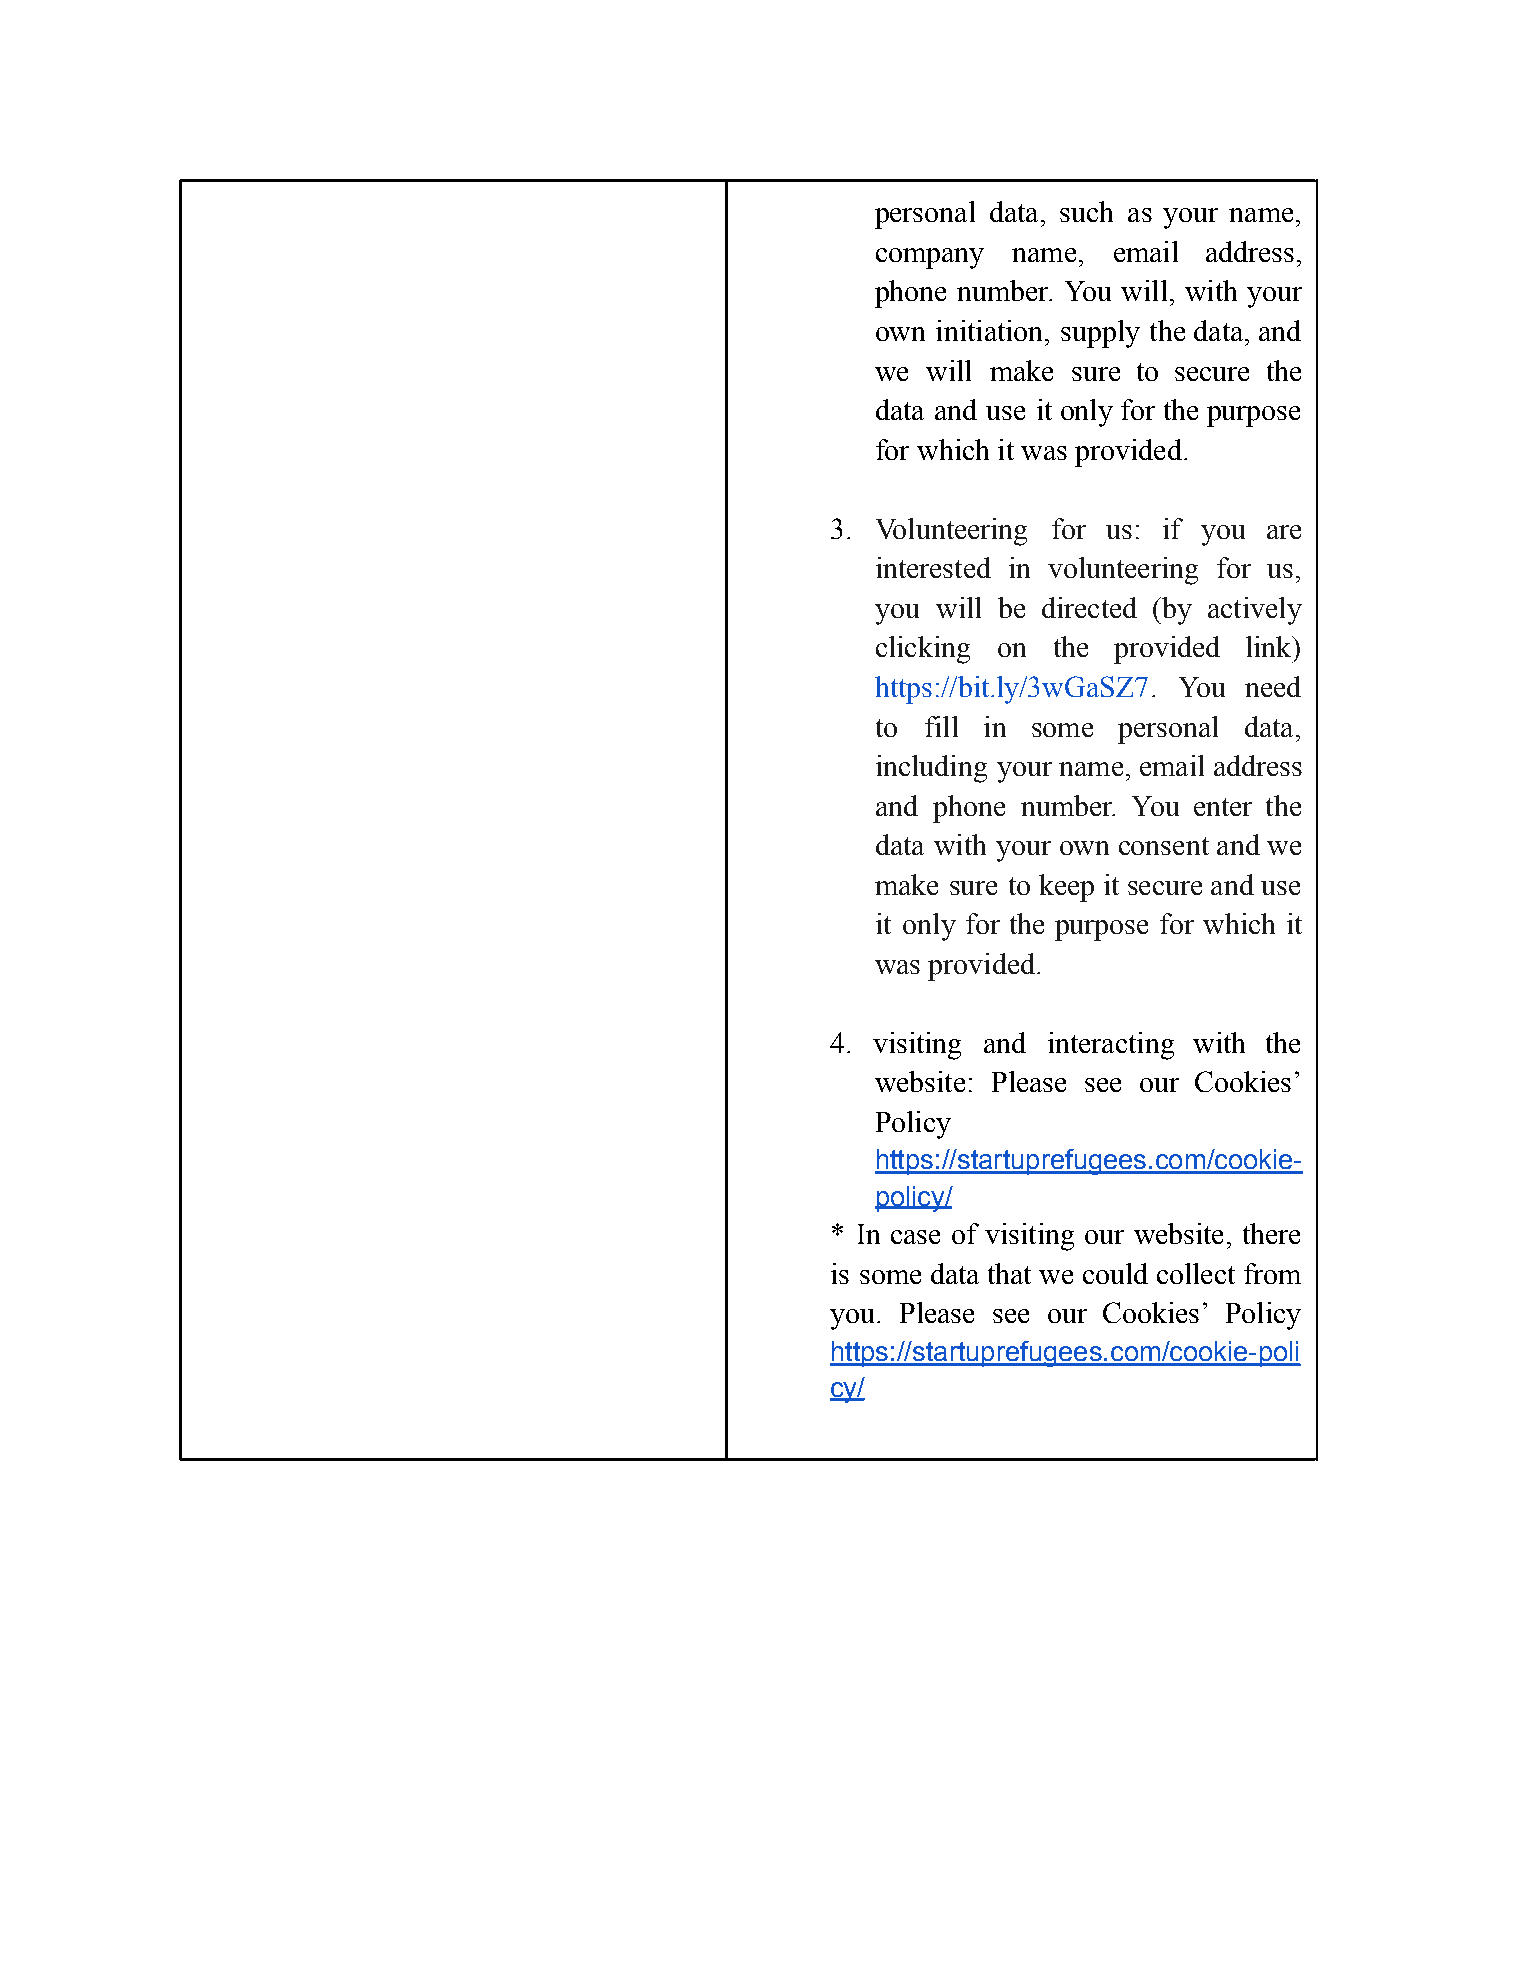  I want to click on actively, so click(1255, 611).
